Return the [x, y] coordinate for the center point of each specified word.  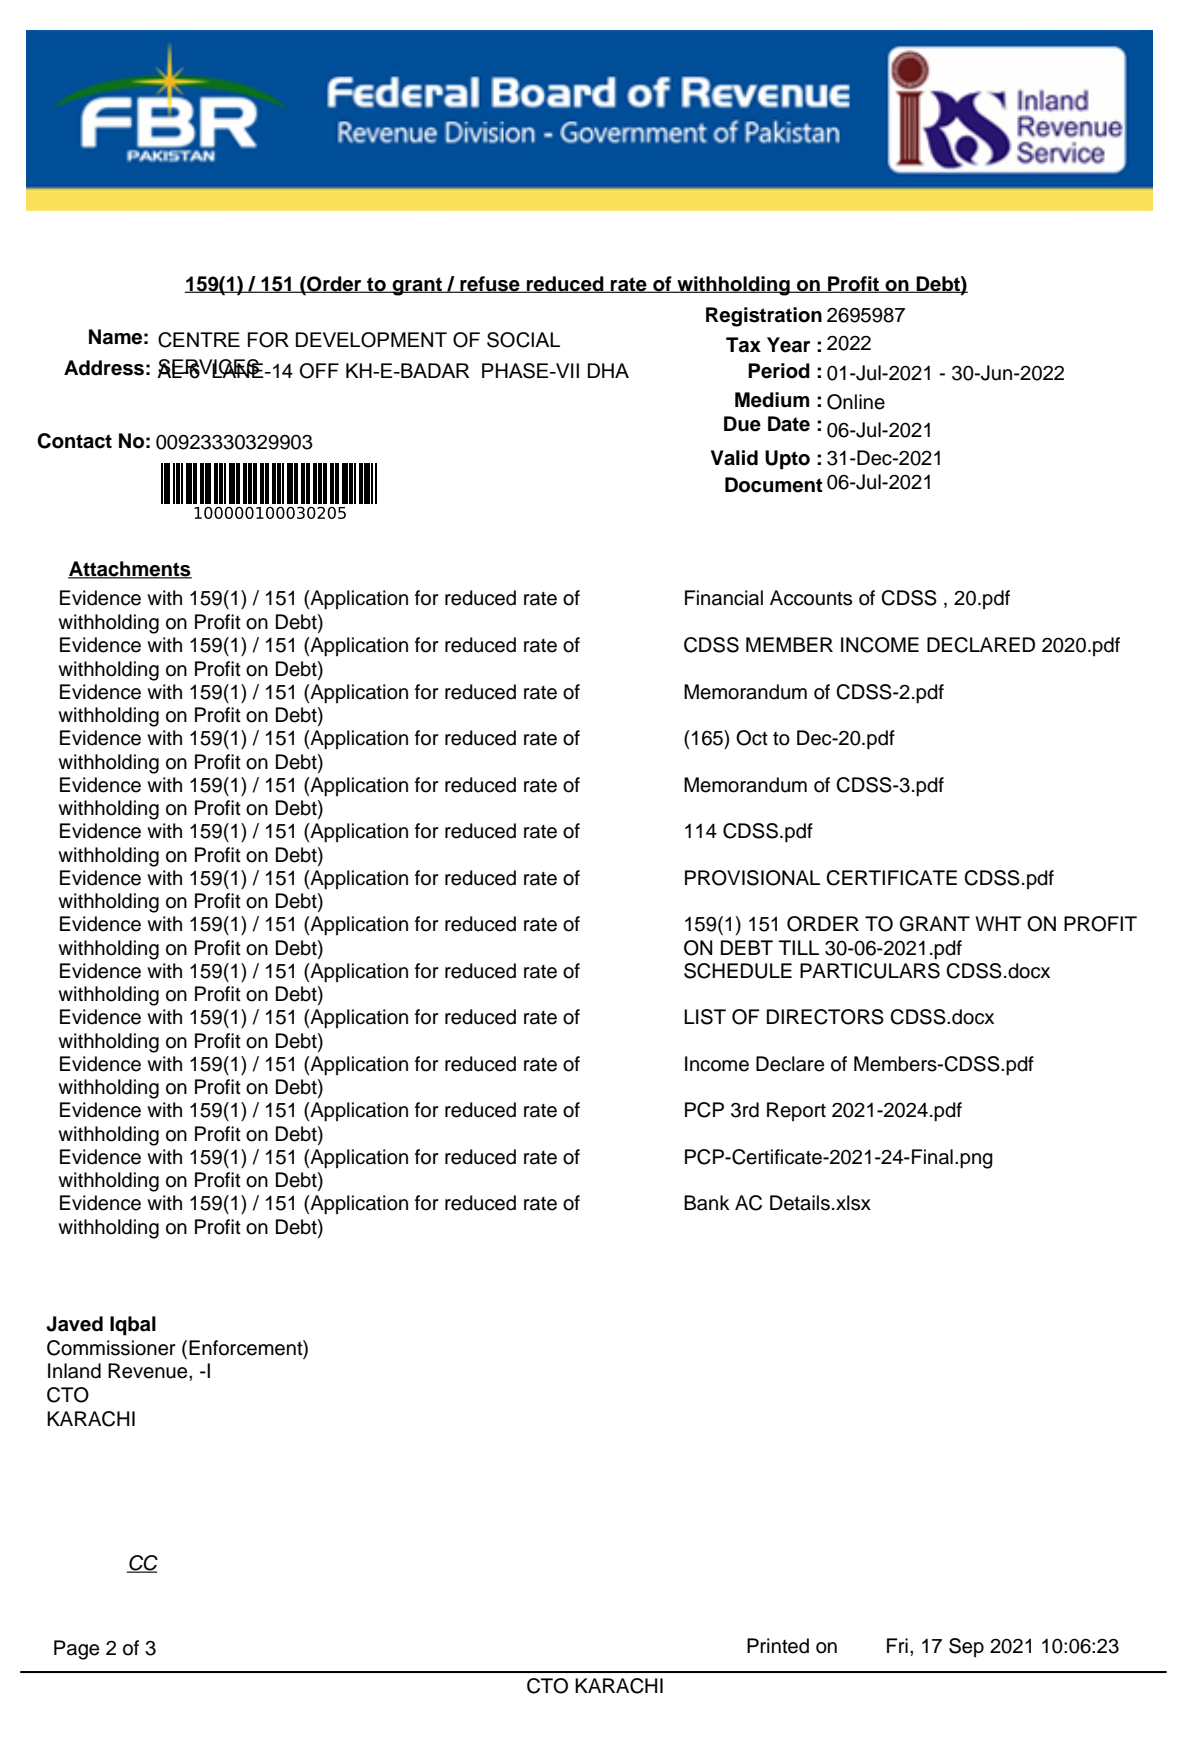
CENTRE [199, 340]
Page [76, 1650]
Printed [778, 1646]
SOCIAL [523, 340]
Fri [897, 1645]
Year [788, 345]
